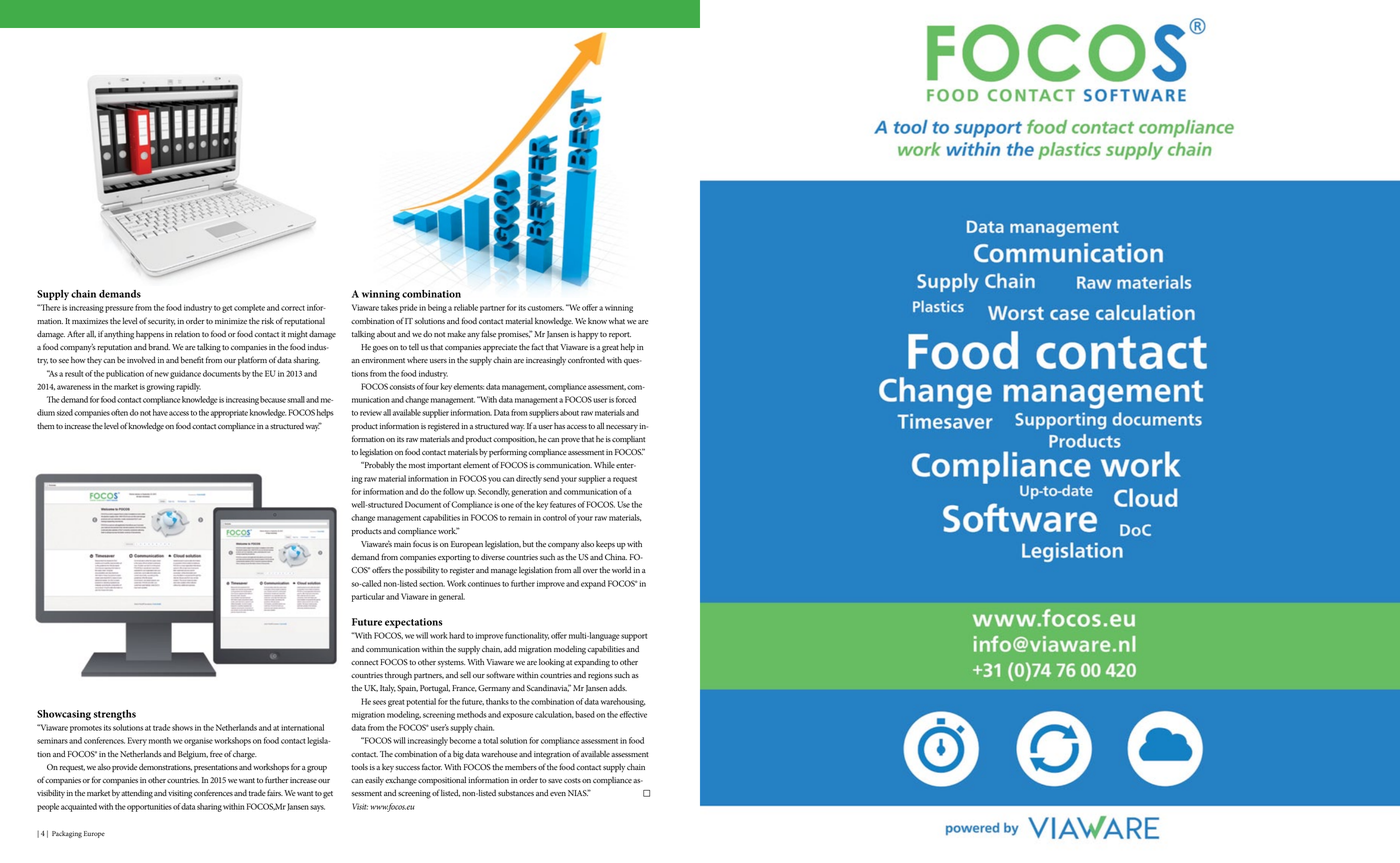  What do you see at coordinates (45, 425) in the screenshot?
I see `them` at bounding box center [45, 425].
